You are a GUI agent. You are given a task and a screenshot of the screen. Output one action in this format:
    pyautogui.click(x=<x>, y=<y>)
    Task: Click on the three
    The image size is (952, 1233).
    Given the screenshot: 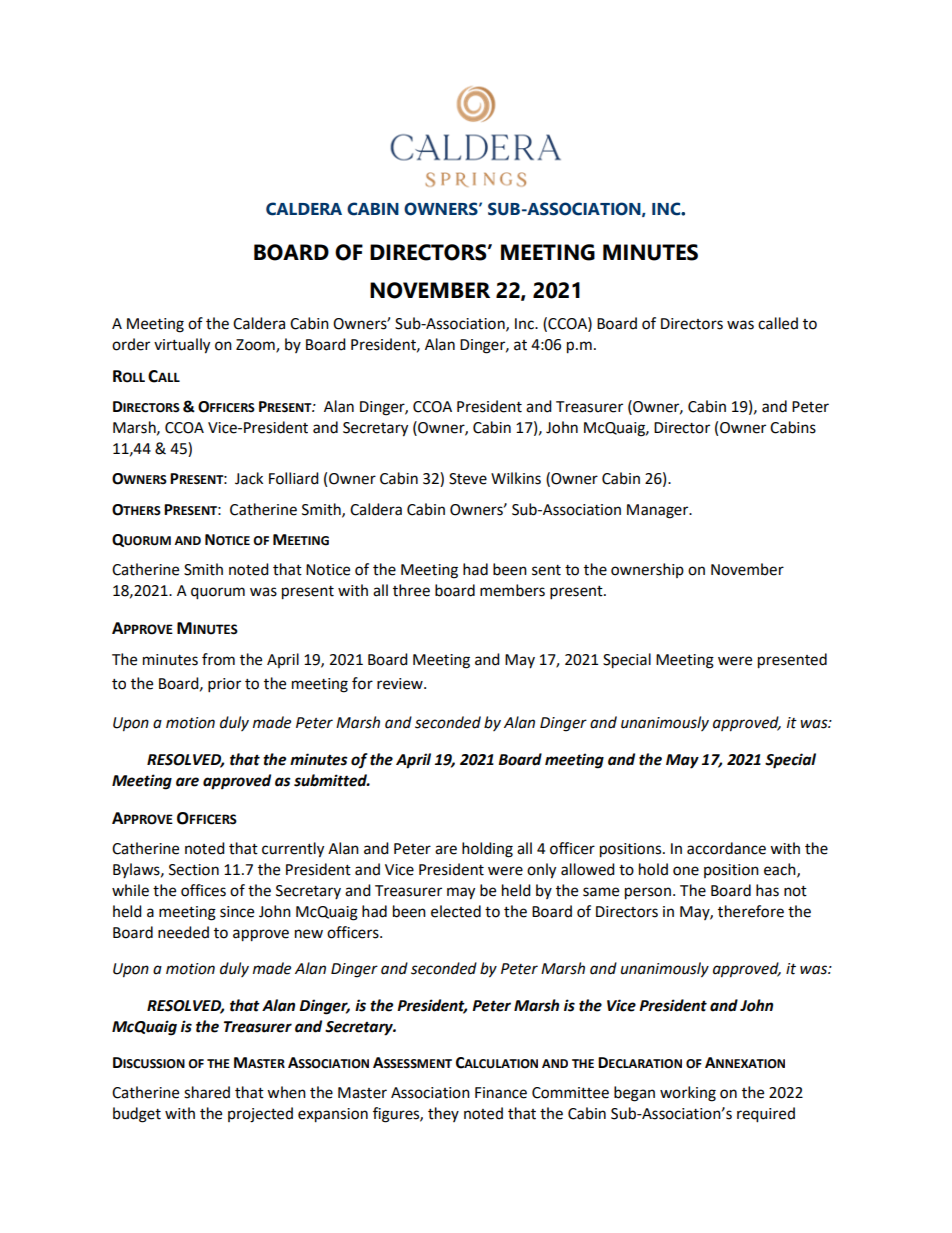 What is the action you would take?
    pyautogui.click(x=411, y=590)
